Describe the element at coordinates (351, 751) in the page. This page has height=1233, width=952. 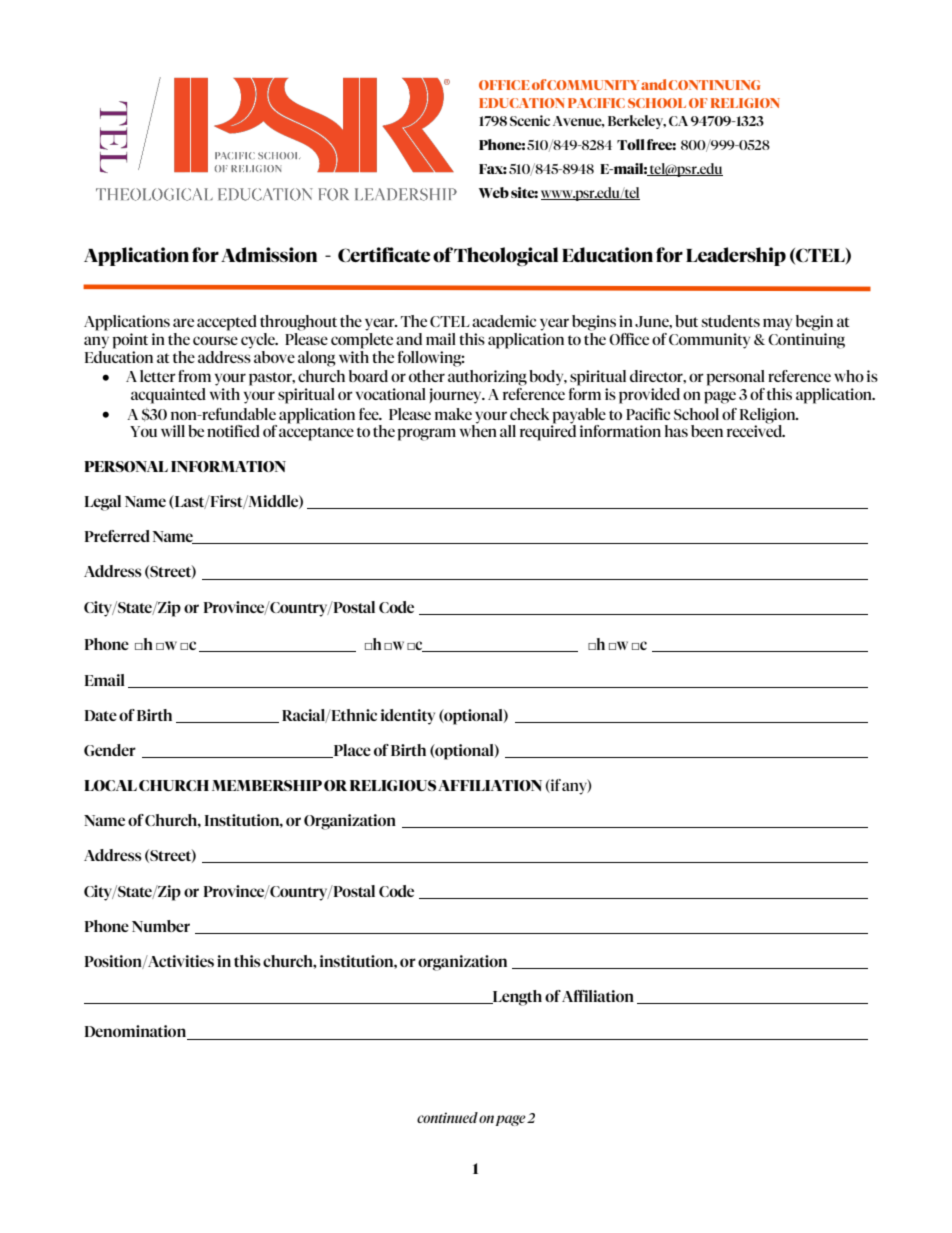
I see `Place` at that location.
